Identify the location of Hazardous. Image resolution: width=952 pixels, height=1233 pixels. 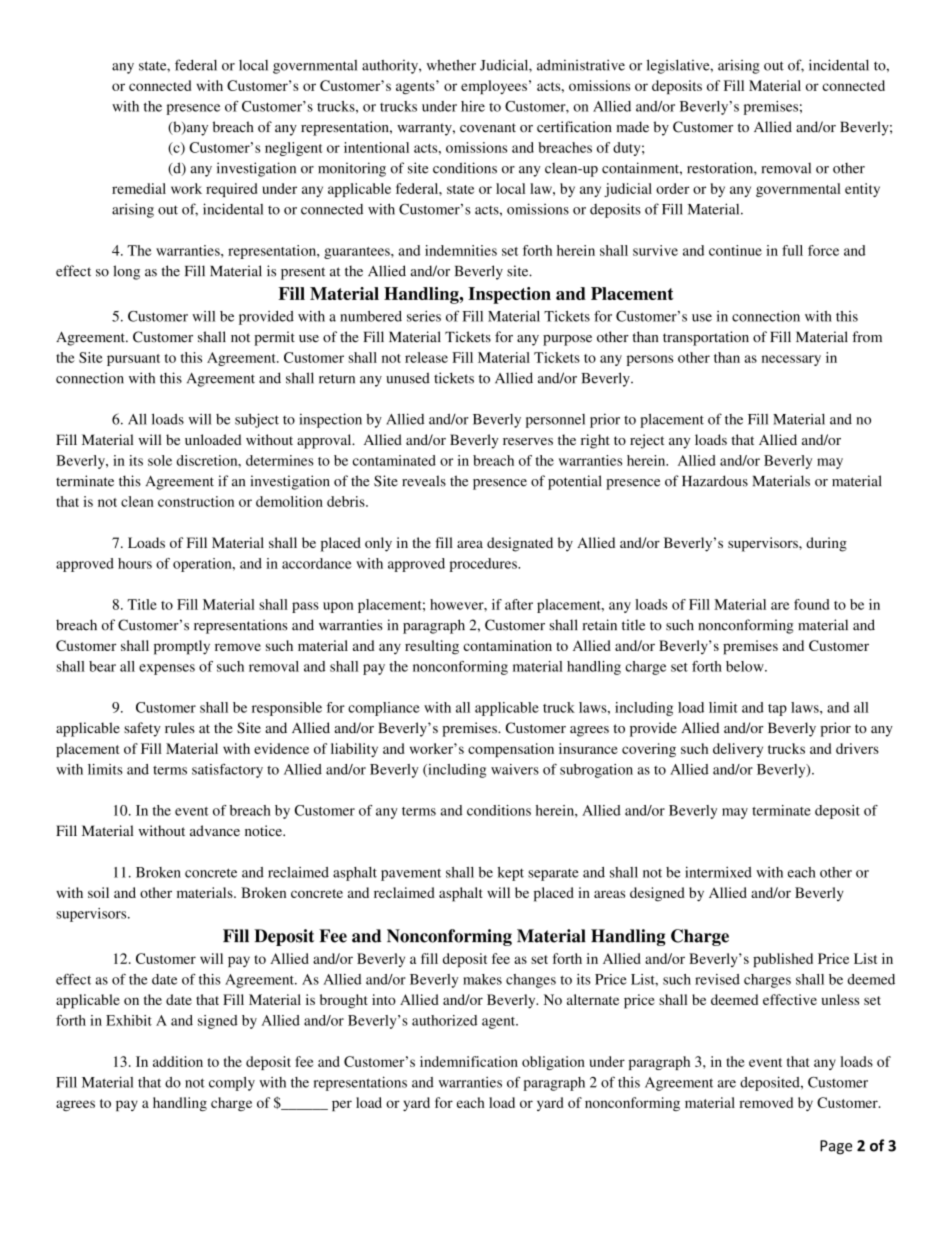
(715, 481).
